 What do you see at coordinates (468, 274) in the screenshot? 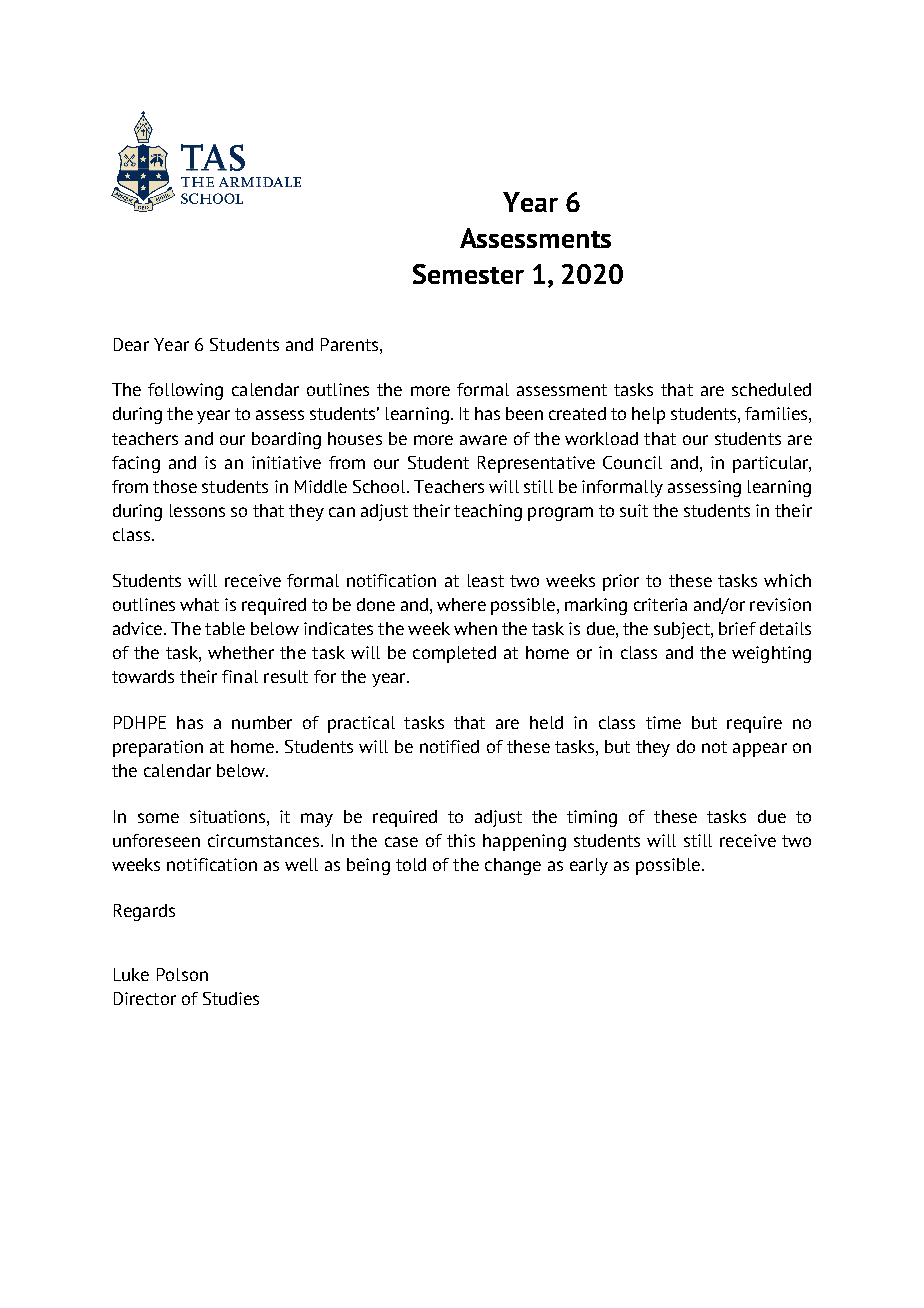
I see `Semester` at bounding box center [468, 274].
